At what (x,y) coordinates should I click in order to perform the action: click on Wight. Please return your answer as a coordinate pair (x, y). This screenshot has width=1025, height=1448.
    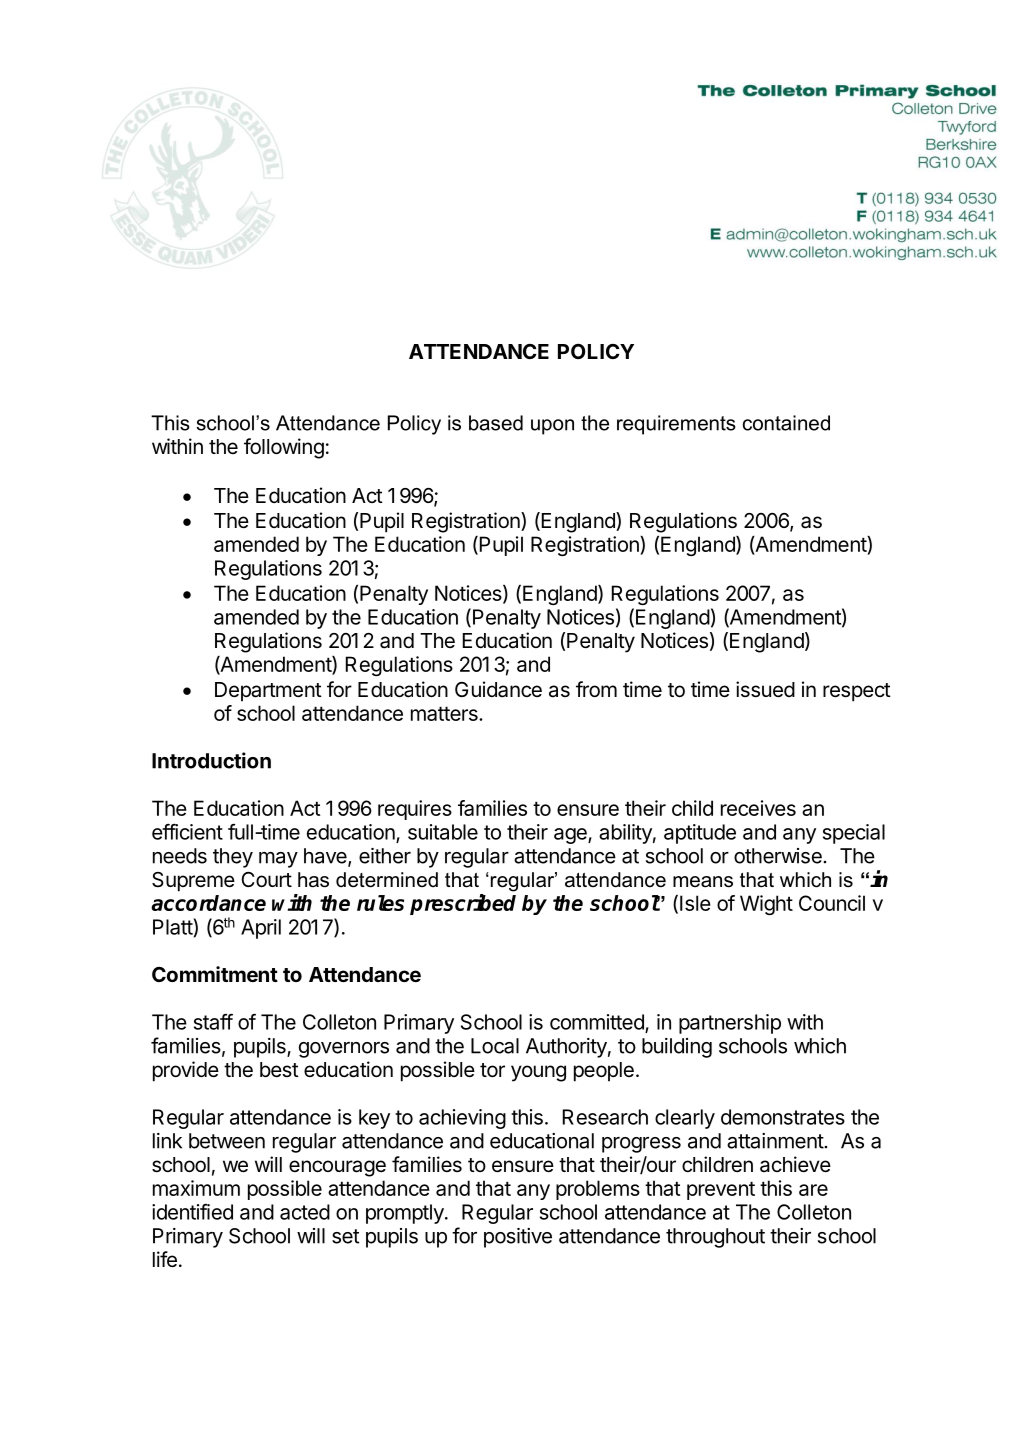
    Looking at the image, I should click on (766, 905).
